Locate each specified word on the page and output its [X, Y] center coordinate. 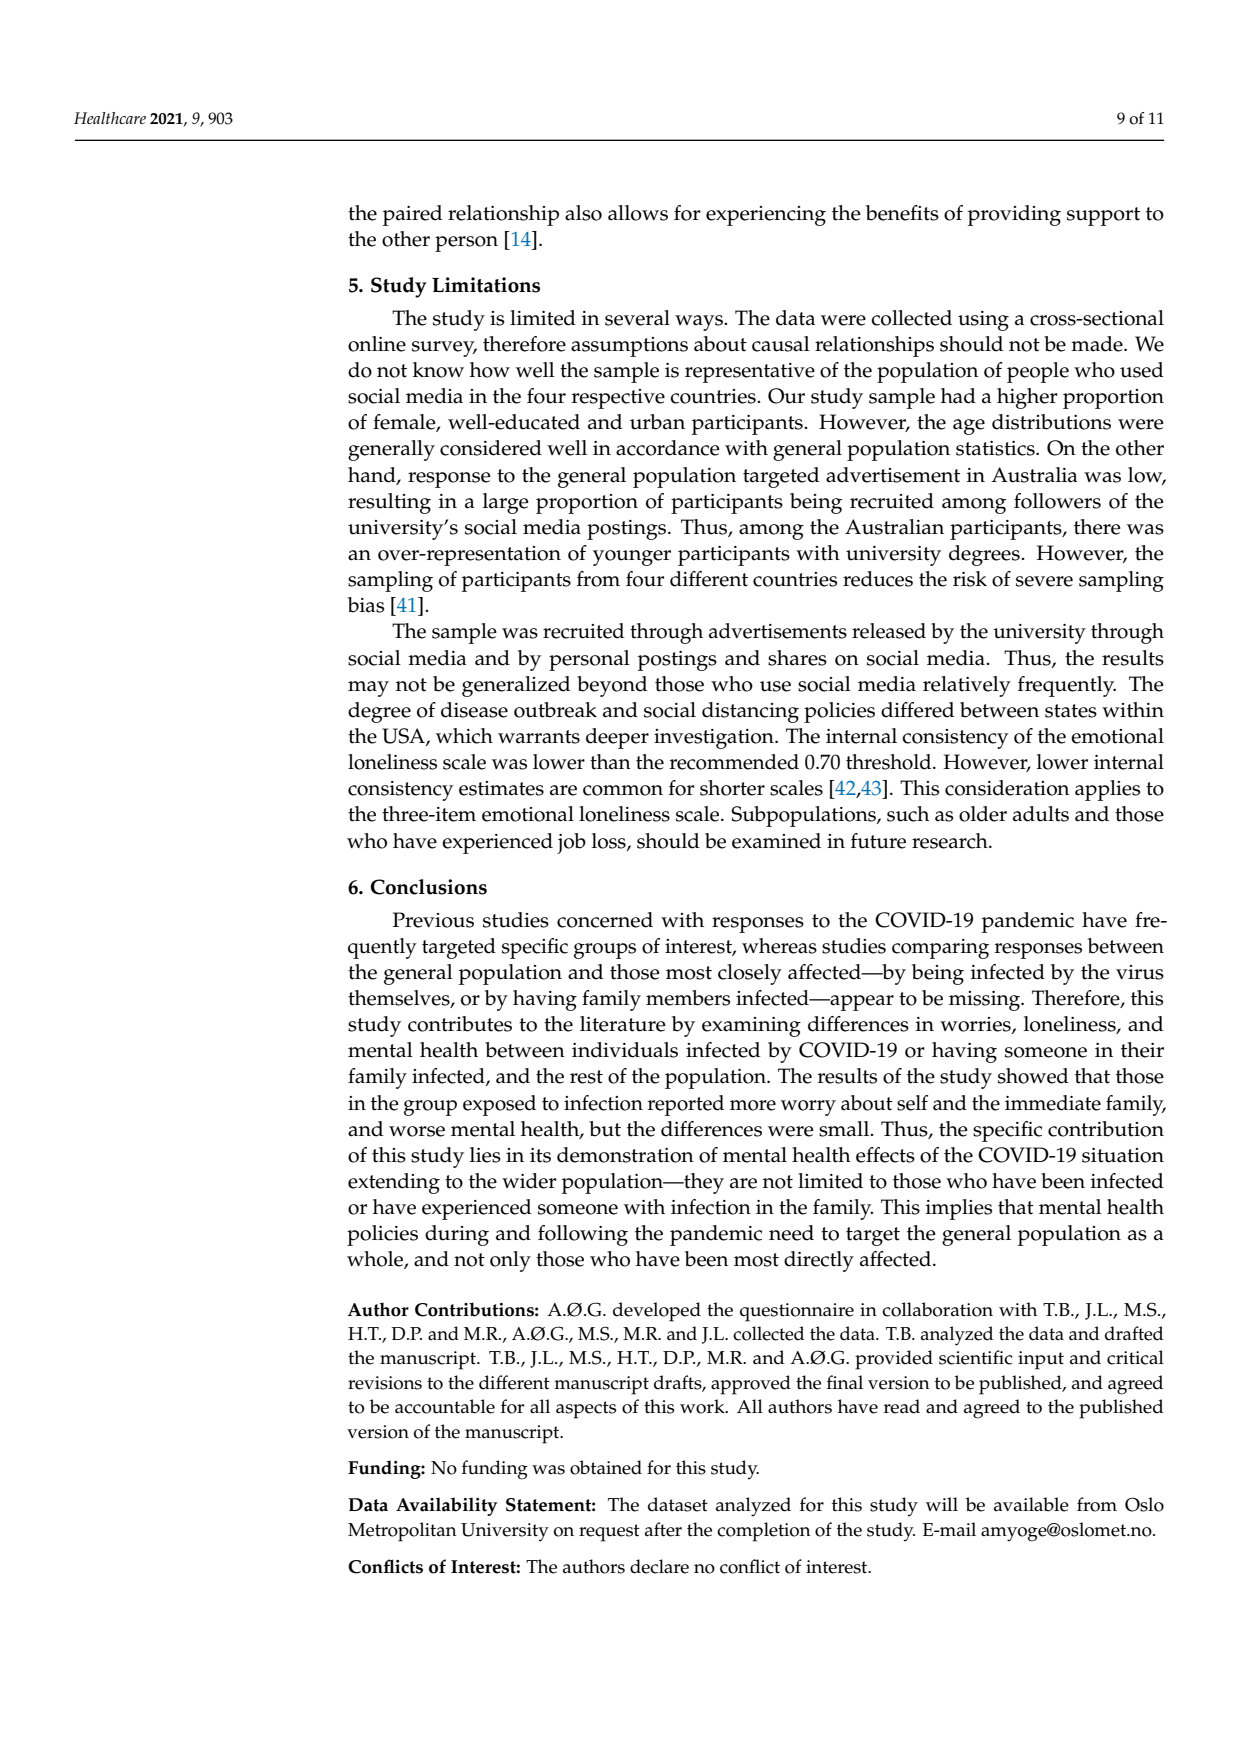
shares [797, 658]
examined [776, 841]
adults [1041, 814]
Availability [446, 1506]
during [457, 1235]
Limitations [486, 285]
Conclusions [429, 887]
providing [1014, 215]
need [791, 1233]
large [506, 503]
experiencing [766, 216]
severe [1044, 581]
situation [1123, 1155]
